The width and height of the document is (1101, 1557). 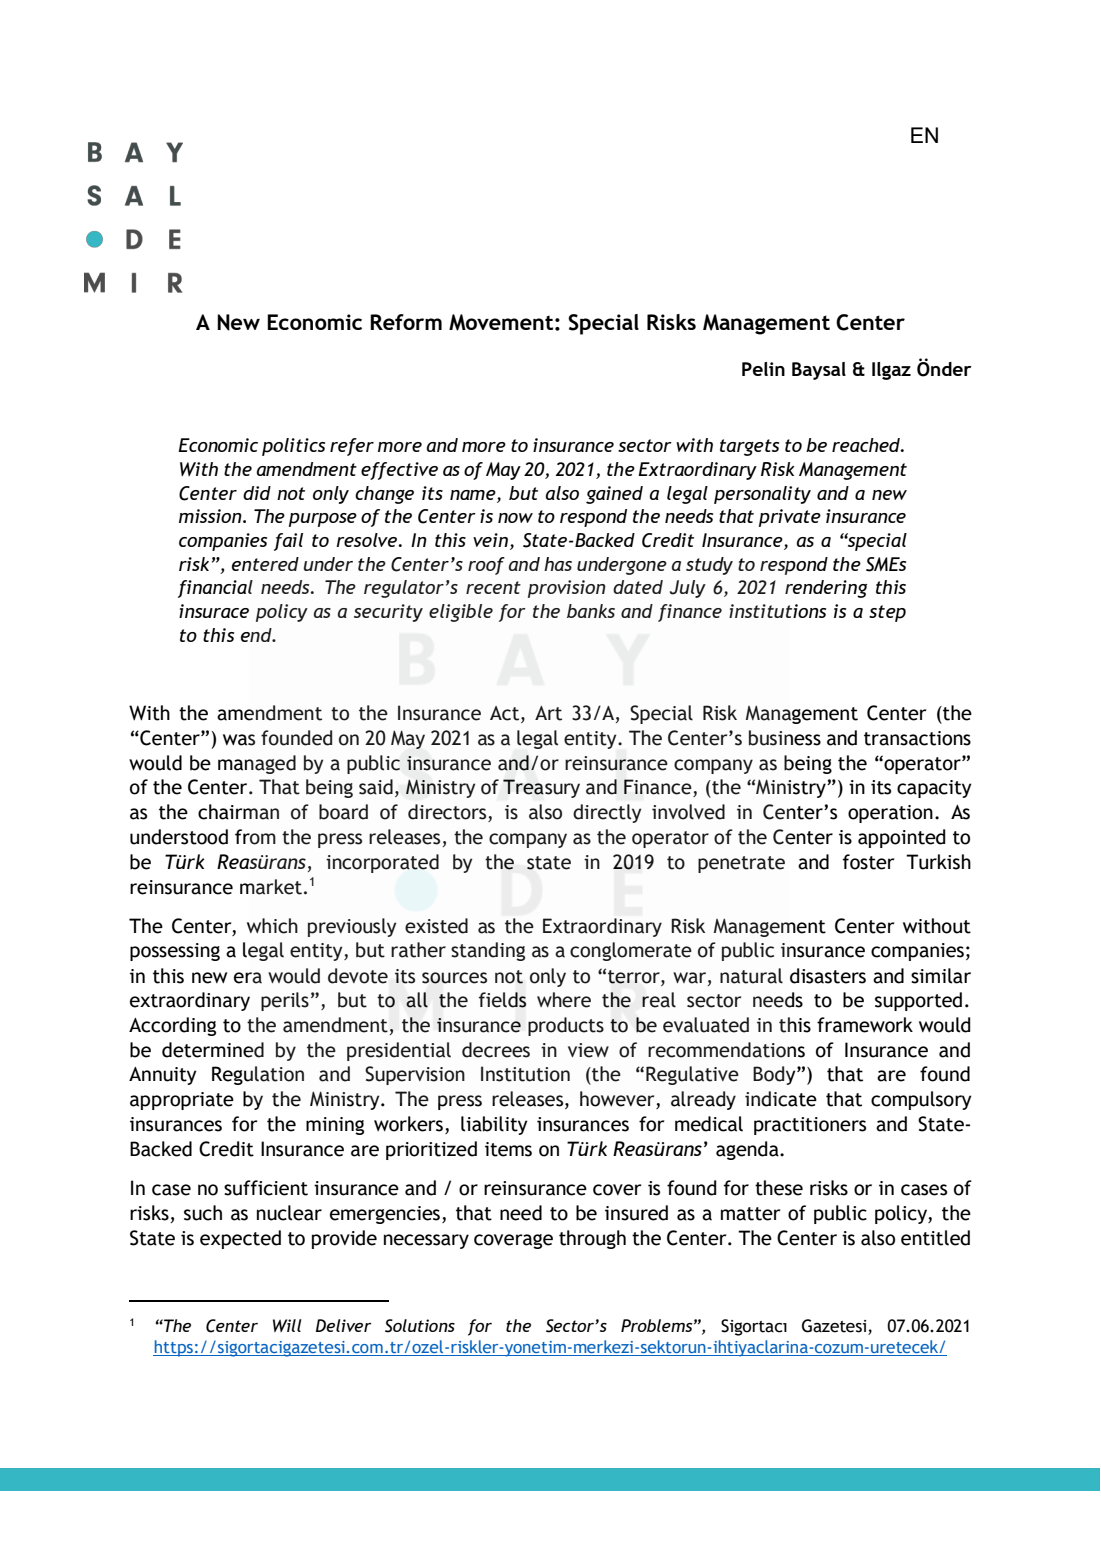 What do you see at coordinates (887, 613) in the document?
I see `step` at bounding box center [887, 613].
